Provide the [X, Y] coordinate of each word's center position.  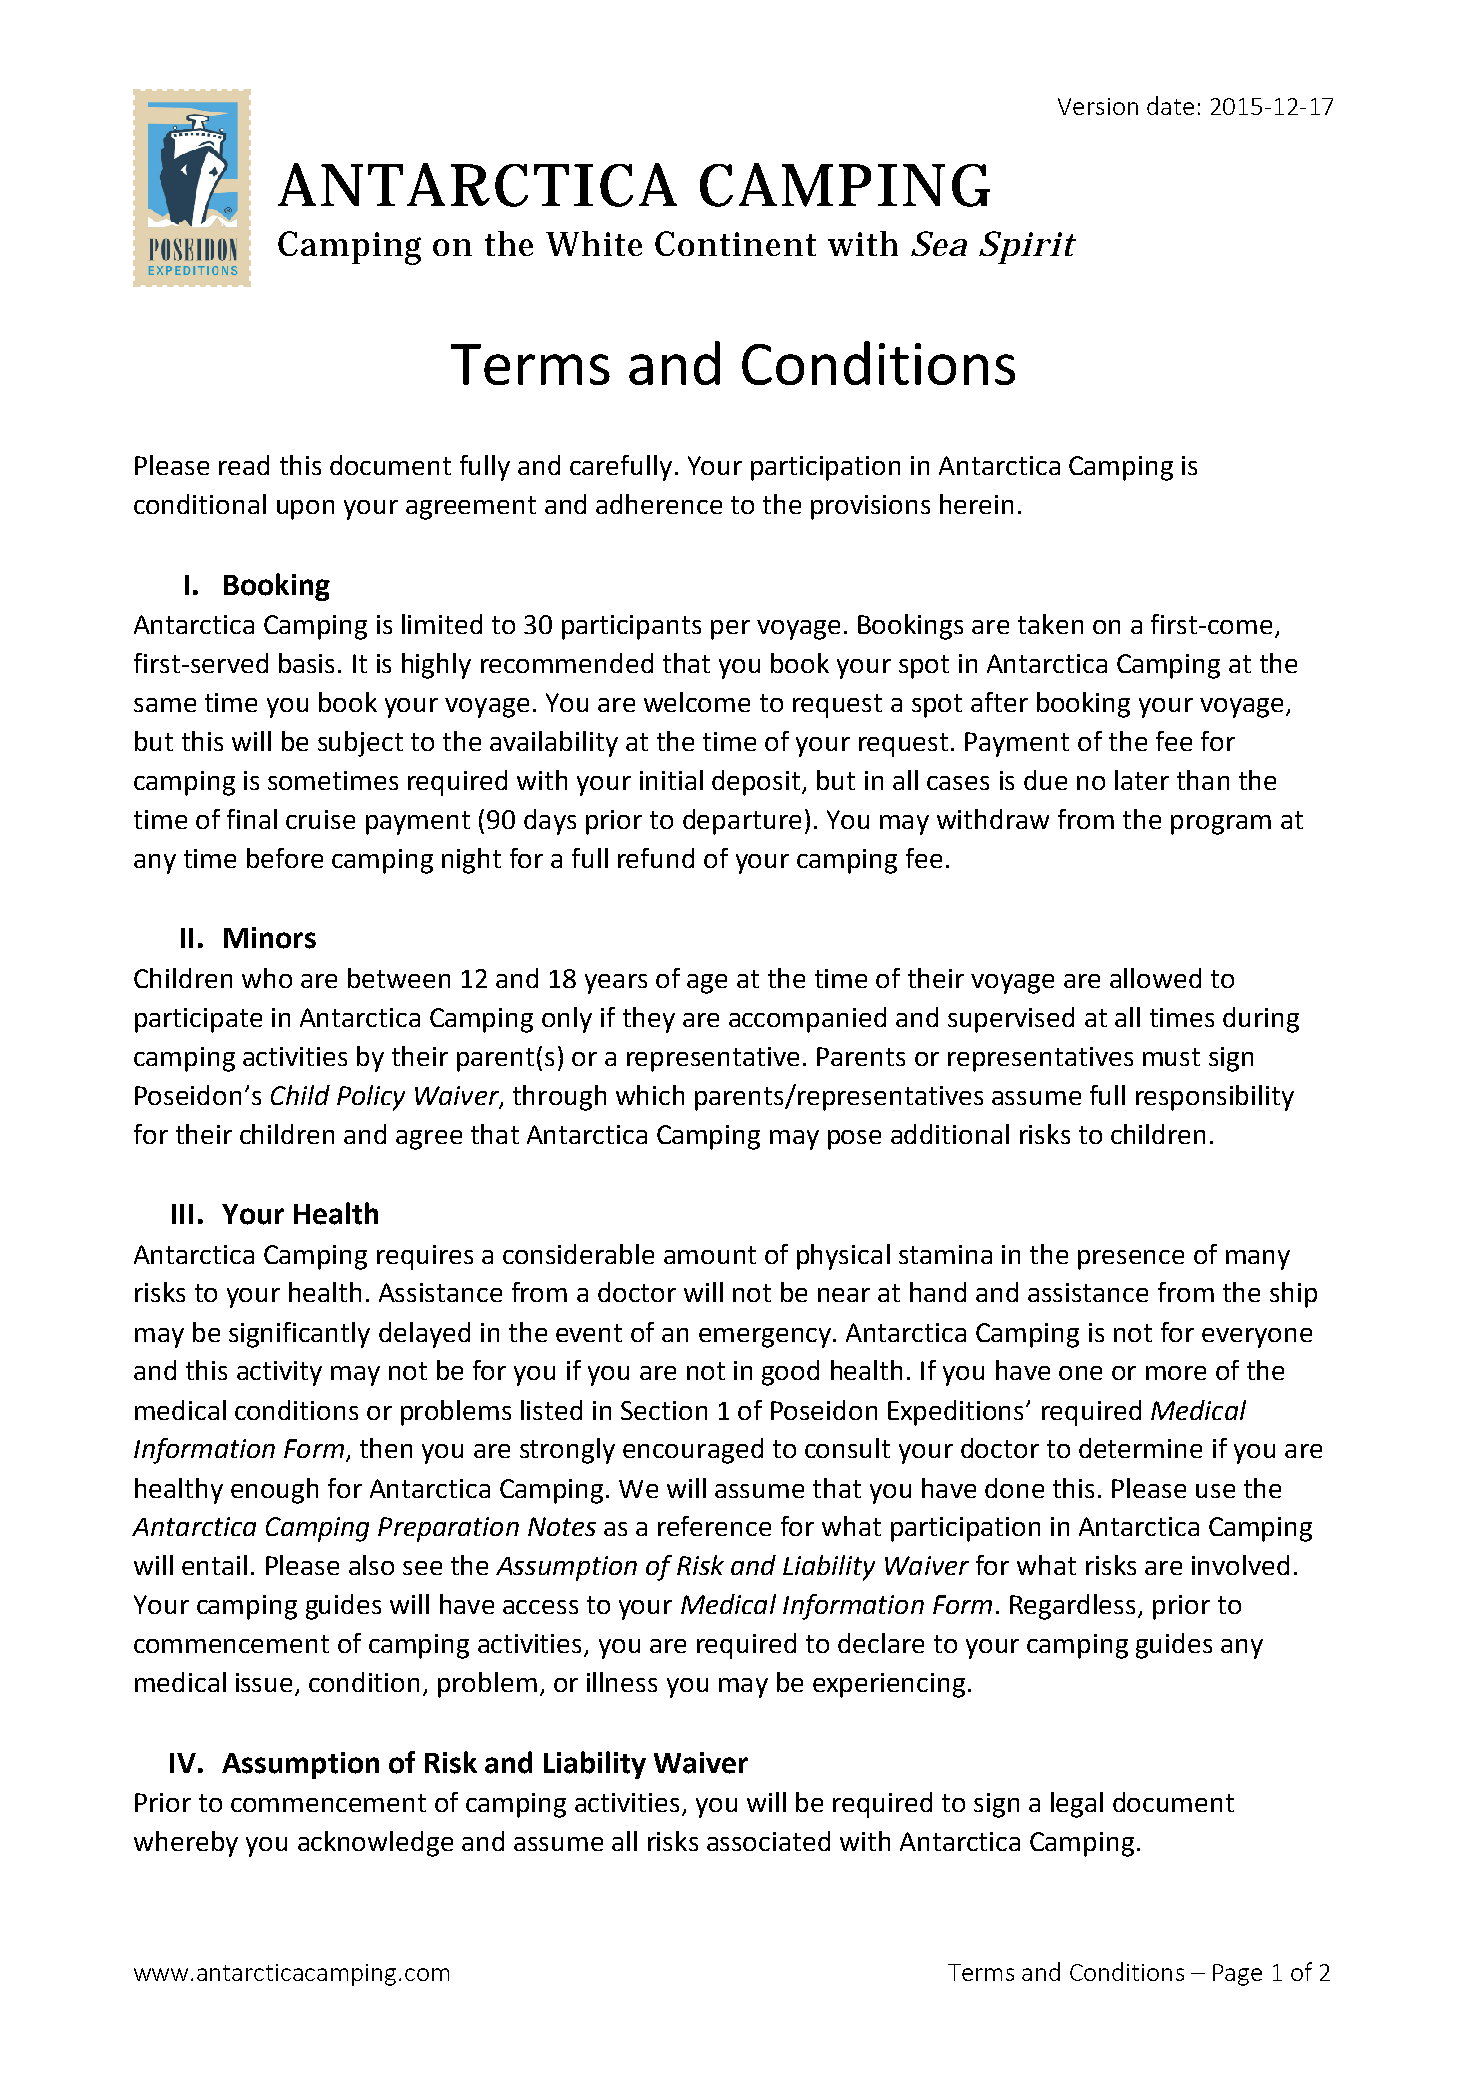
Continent [735, 243]
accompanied [807, 1020]
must [1171, 1057]
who [267, 978]
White [594, 243]
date [1170, 105]
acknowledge [375, 1844]
